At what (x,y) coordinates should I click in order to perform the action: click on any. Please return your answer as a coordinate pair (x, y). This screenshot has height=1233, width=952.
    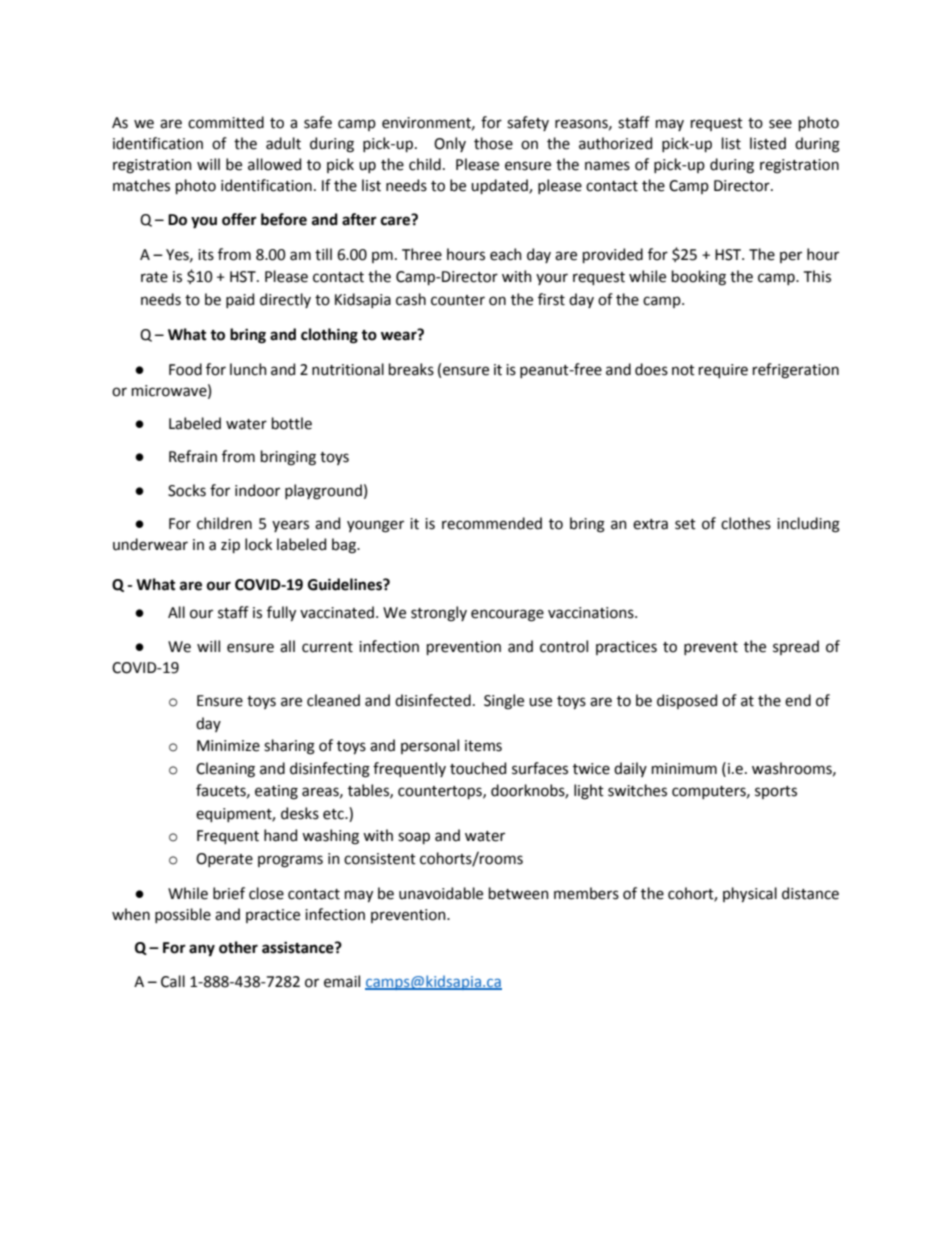
    Looking at the image, I should click on (202, 950).
